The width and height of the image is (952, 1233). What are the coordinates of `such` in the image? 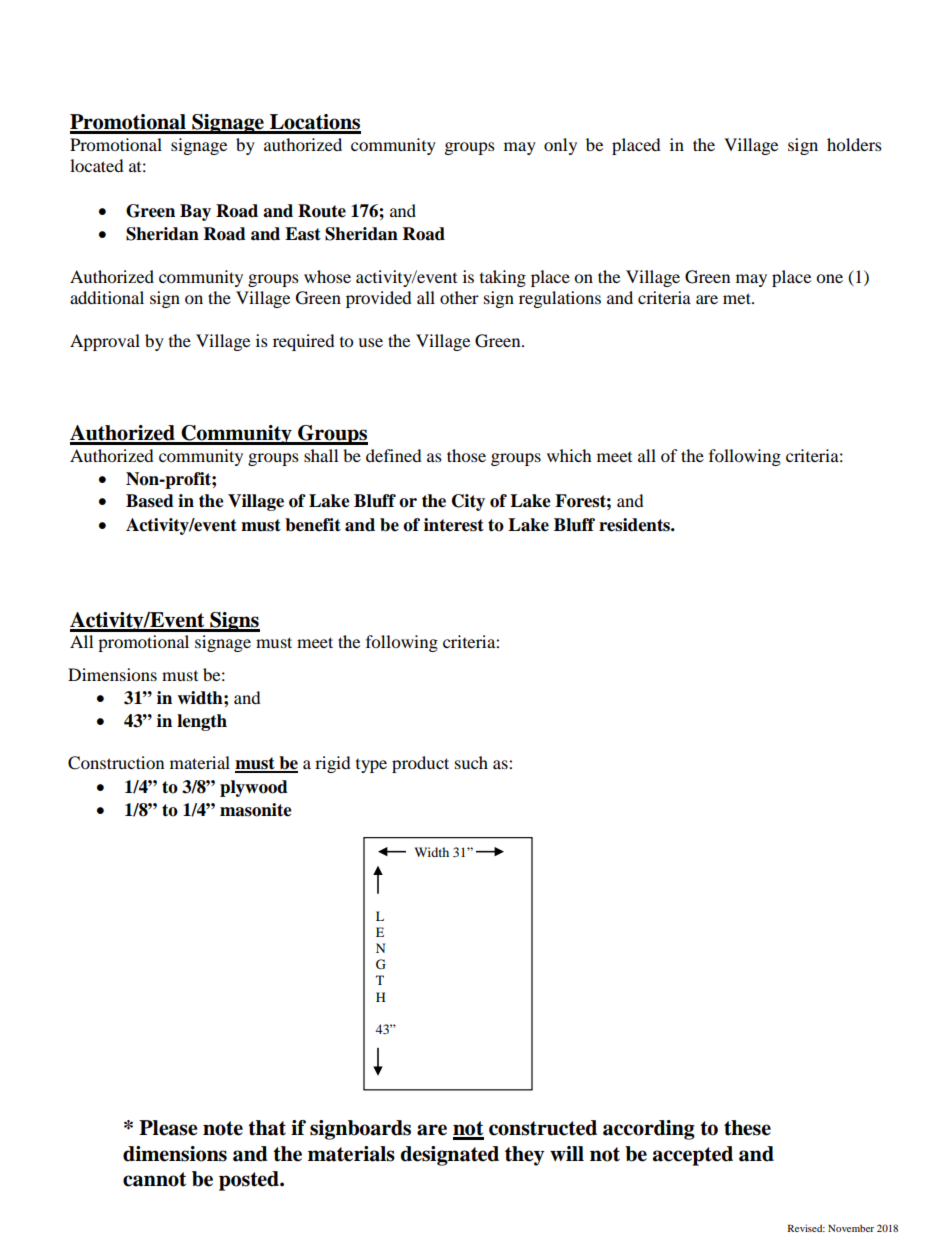 It's located at (471, 762).
